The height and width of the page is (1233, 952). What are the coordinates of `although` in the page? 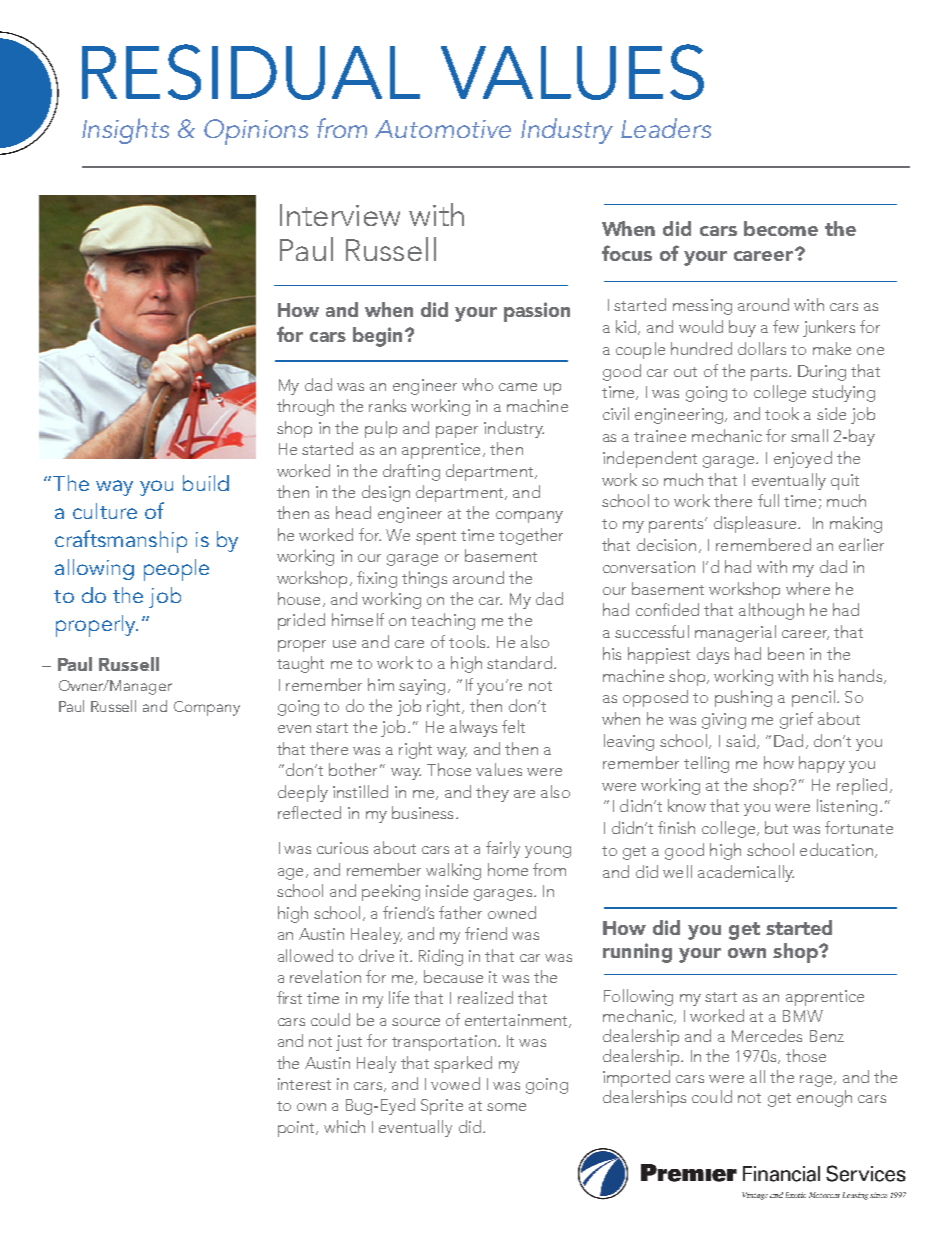 It's located at (771, 611).
